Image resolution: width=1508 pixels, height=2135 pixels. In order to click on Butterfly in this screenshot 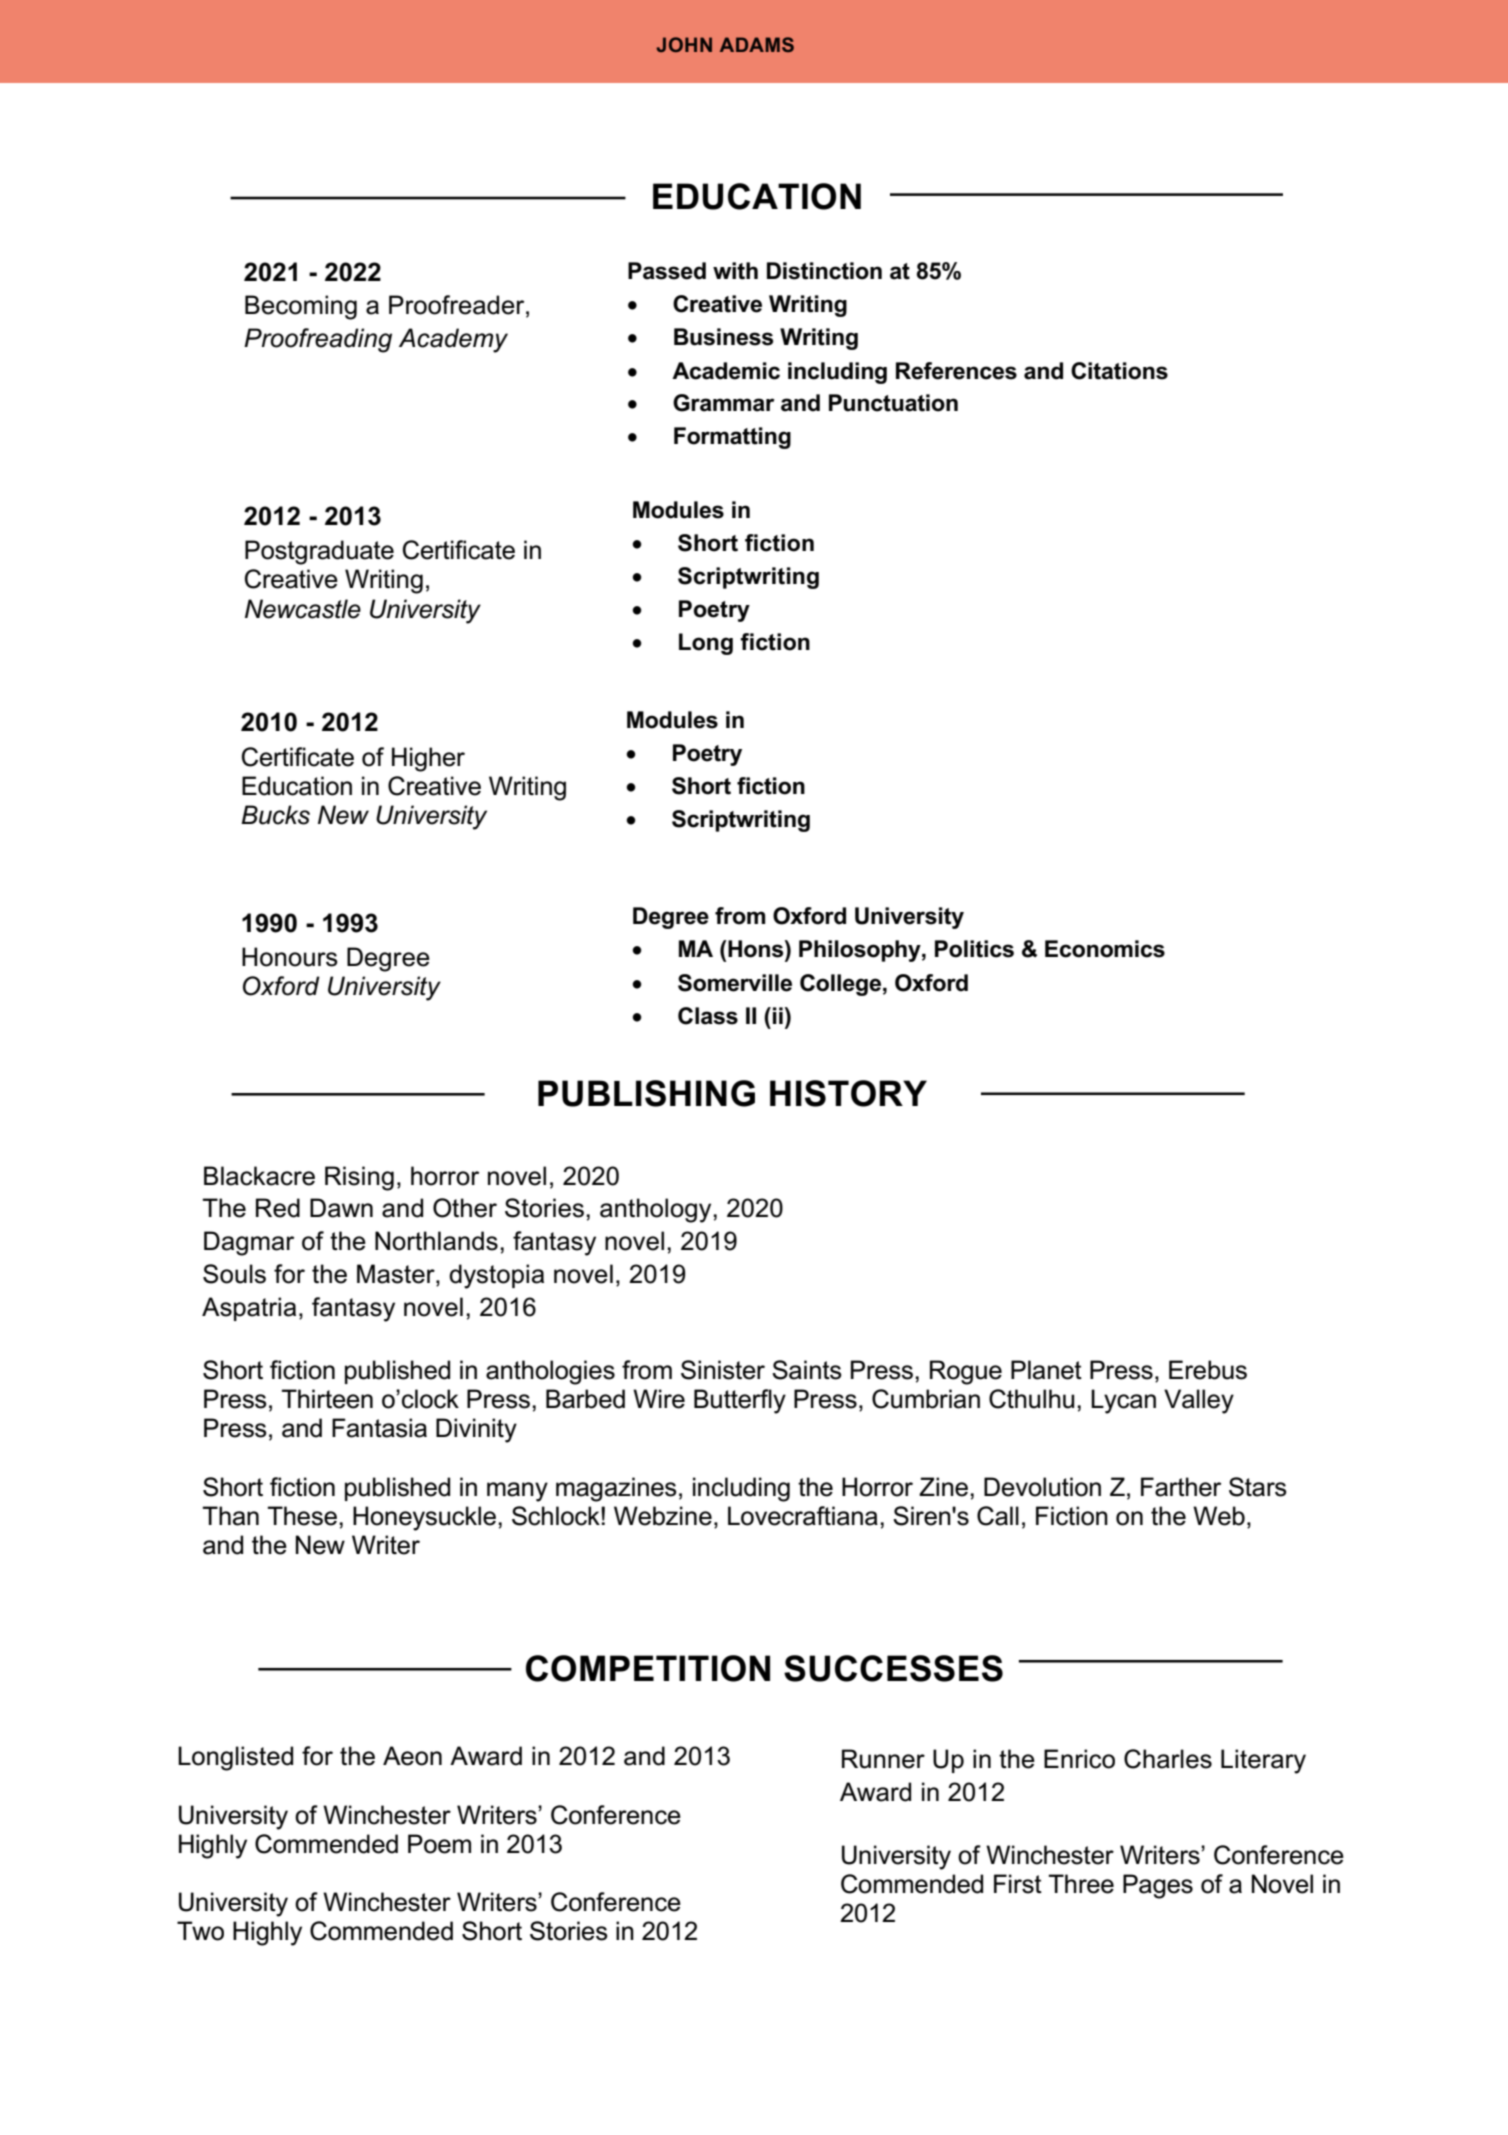, I will do `click(740, 1401)`.
